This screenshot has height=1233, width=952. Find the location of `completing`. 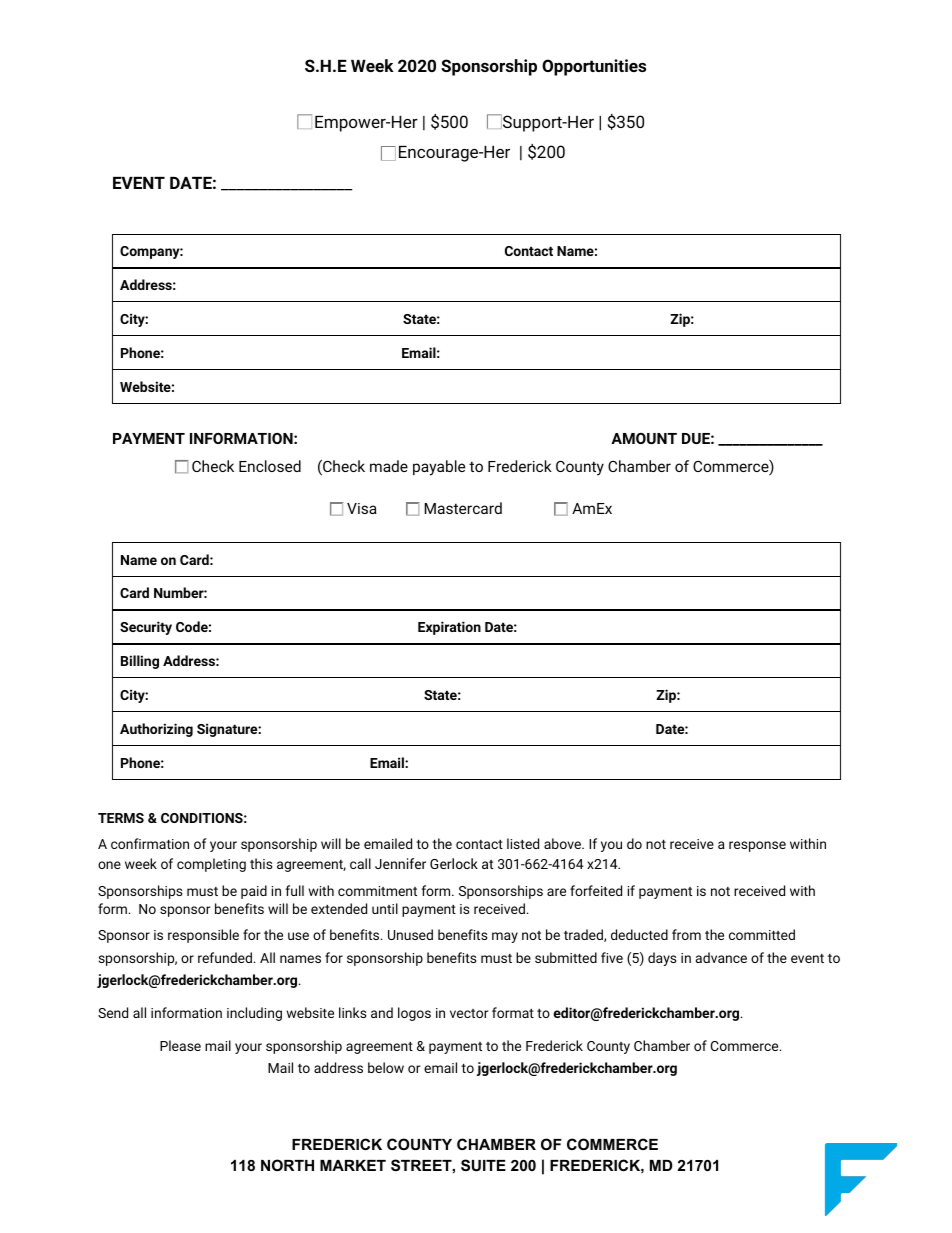

completing is located at coordinates (211, 865).
